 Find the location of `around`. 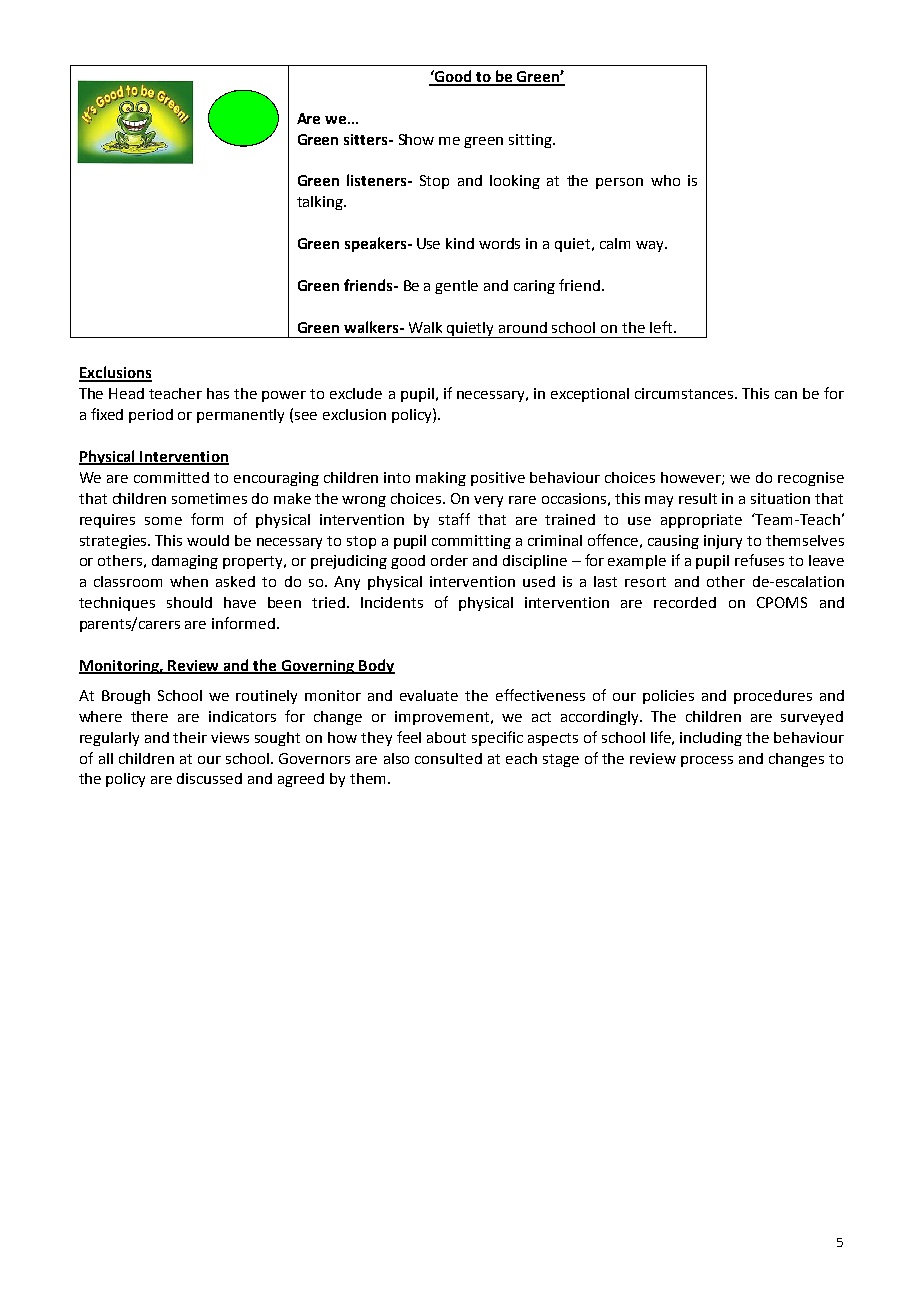

around is located at coordinates (523, 327).
